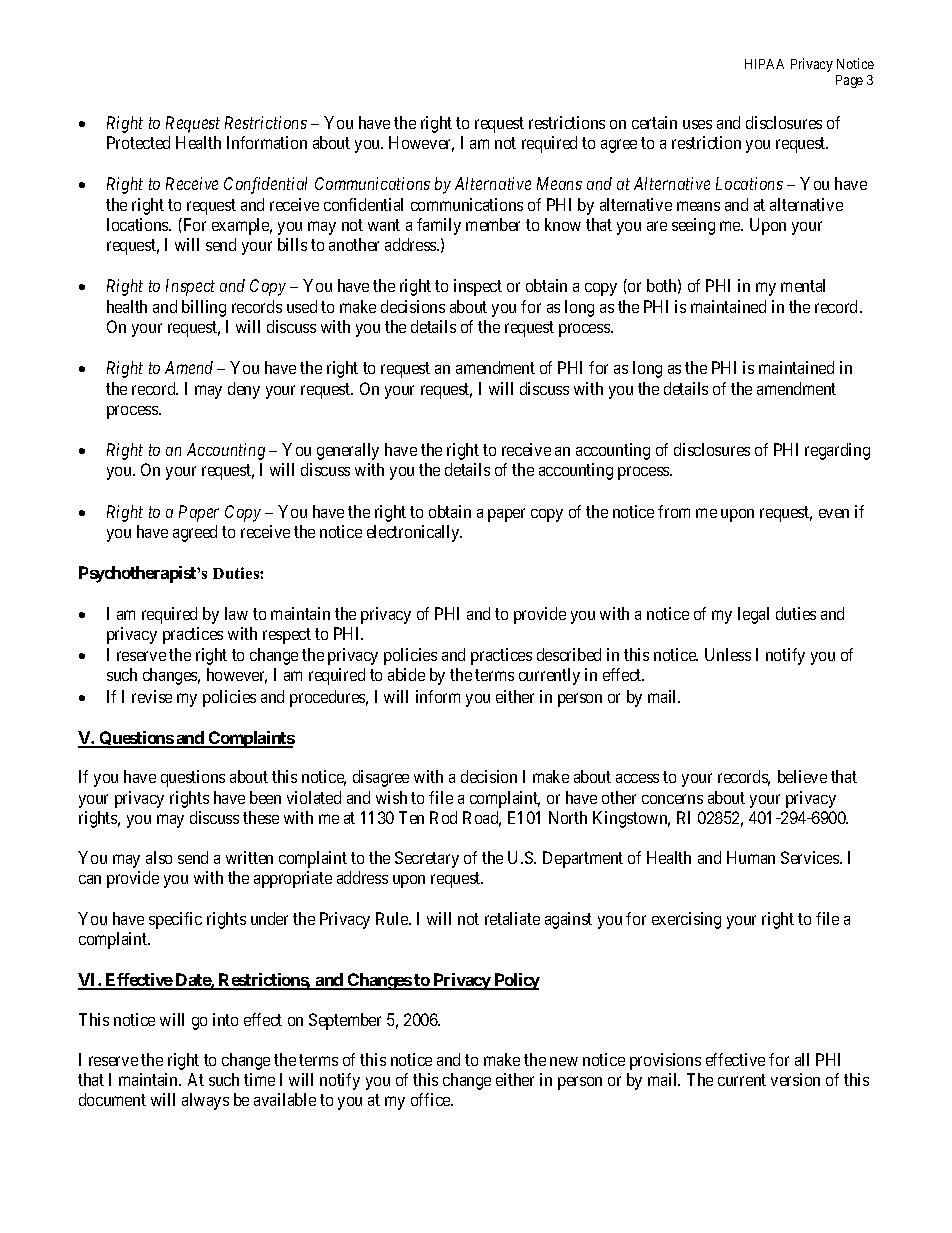 This screenshot has height=1233, width=952. Describe the element at coordinates (654, 122) in the screenshot. I see `certain` at that location.
